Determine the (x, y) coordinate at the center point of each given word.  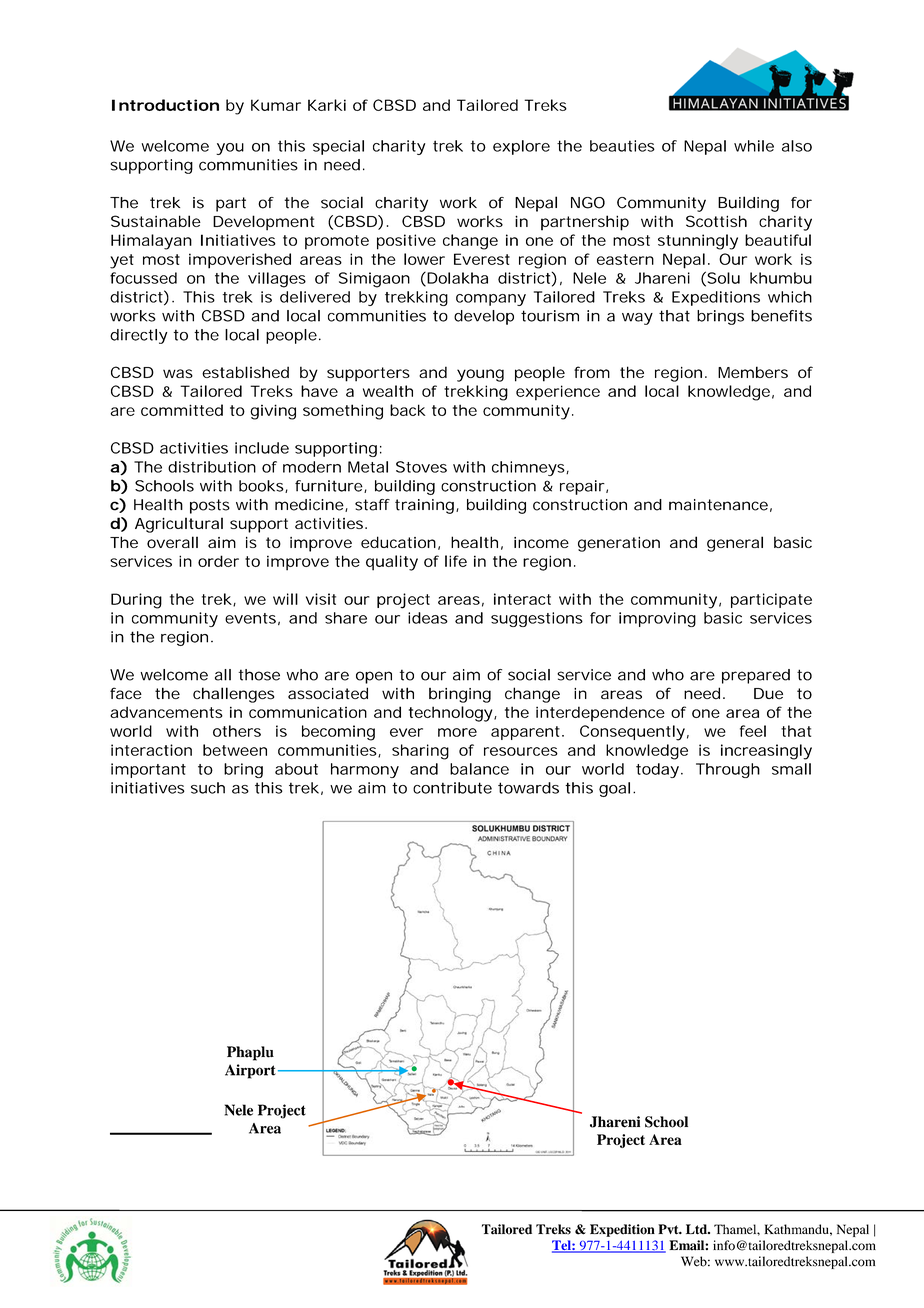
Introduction (165, 105)
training (424, 506)
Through (728, 770)
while (754, 146)
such (208, 788)
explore (521, 147)
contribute (452, 788)
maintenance (718, 505)
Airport (250, 1071)
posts (210, 506)
